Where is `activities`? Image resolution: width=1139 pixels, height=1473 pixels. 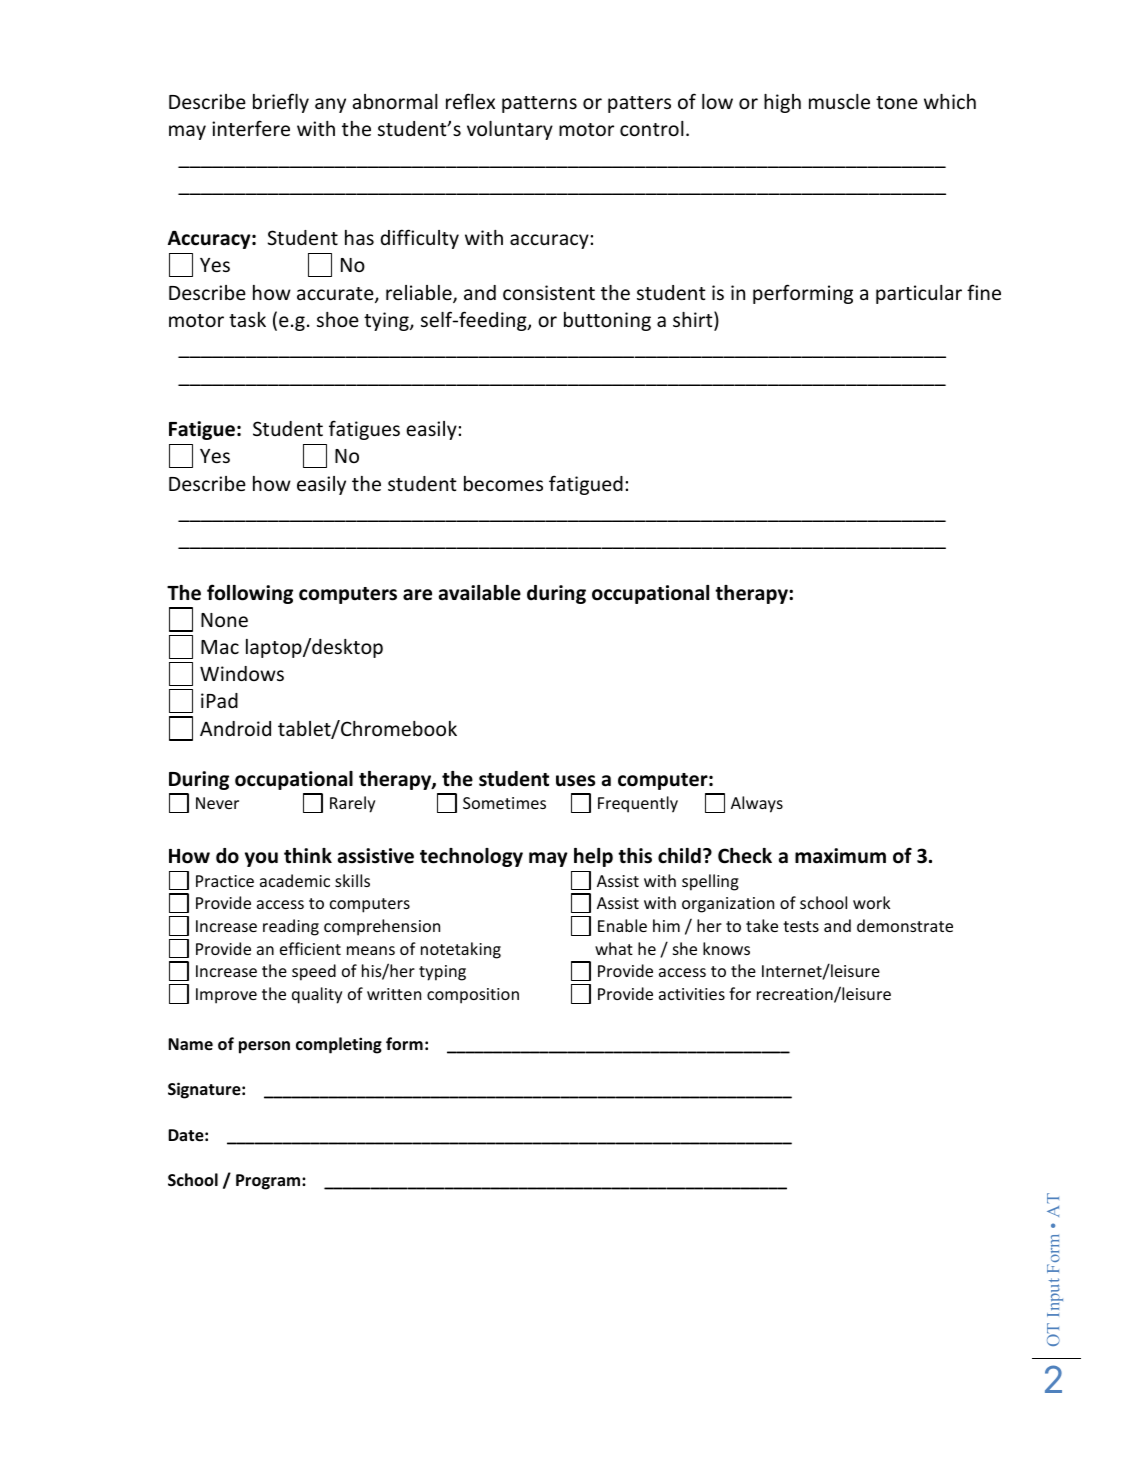 activities is located at coordinates (692, 994).
